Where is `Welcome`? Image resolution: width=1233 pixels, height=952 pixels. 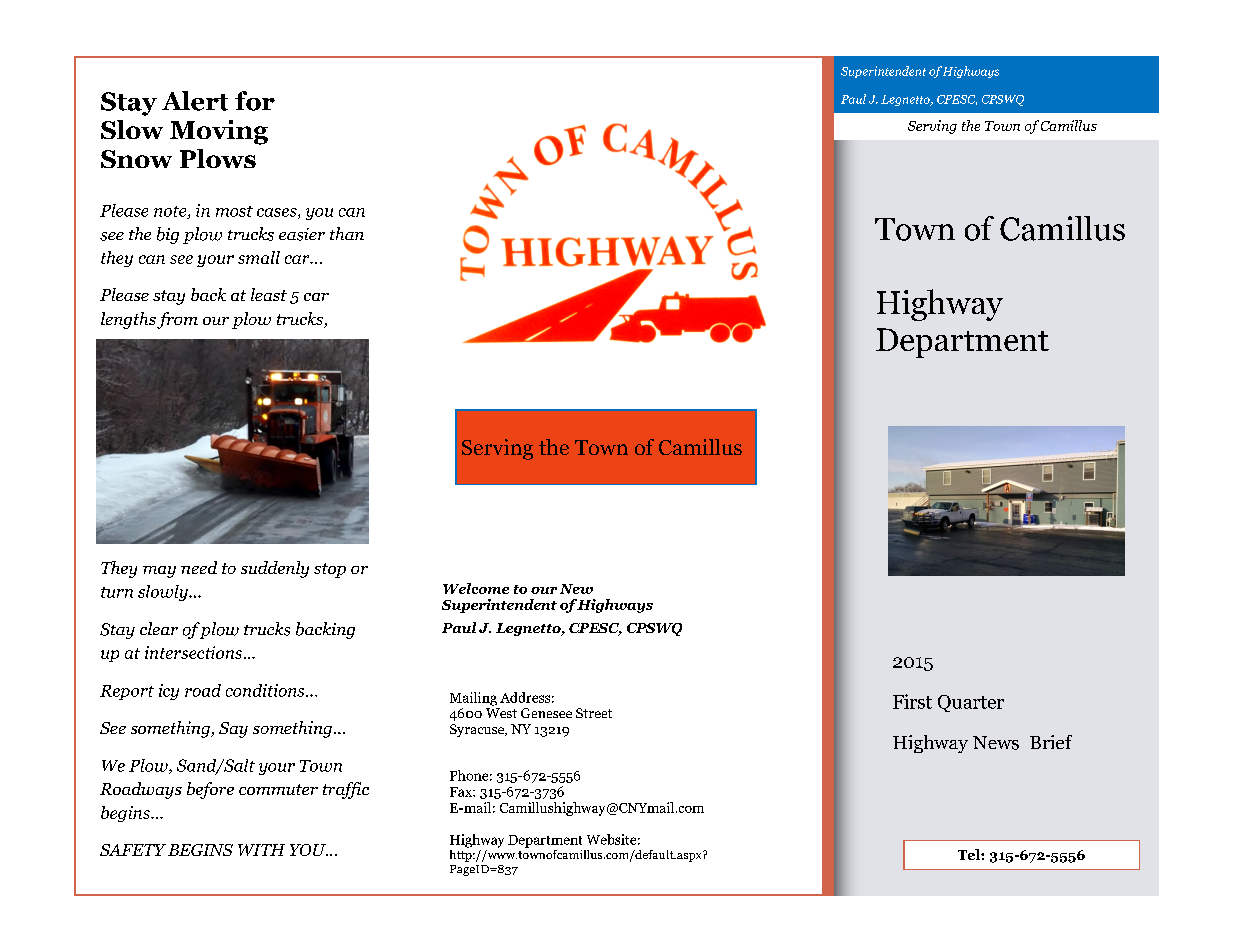 Welcome is located at coordinates (476, 588).
